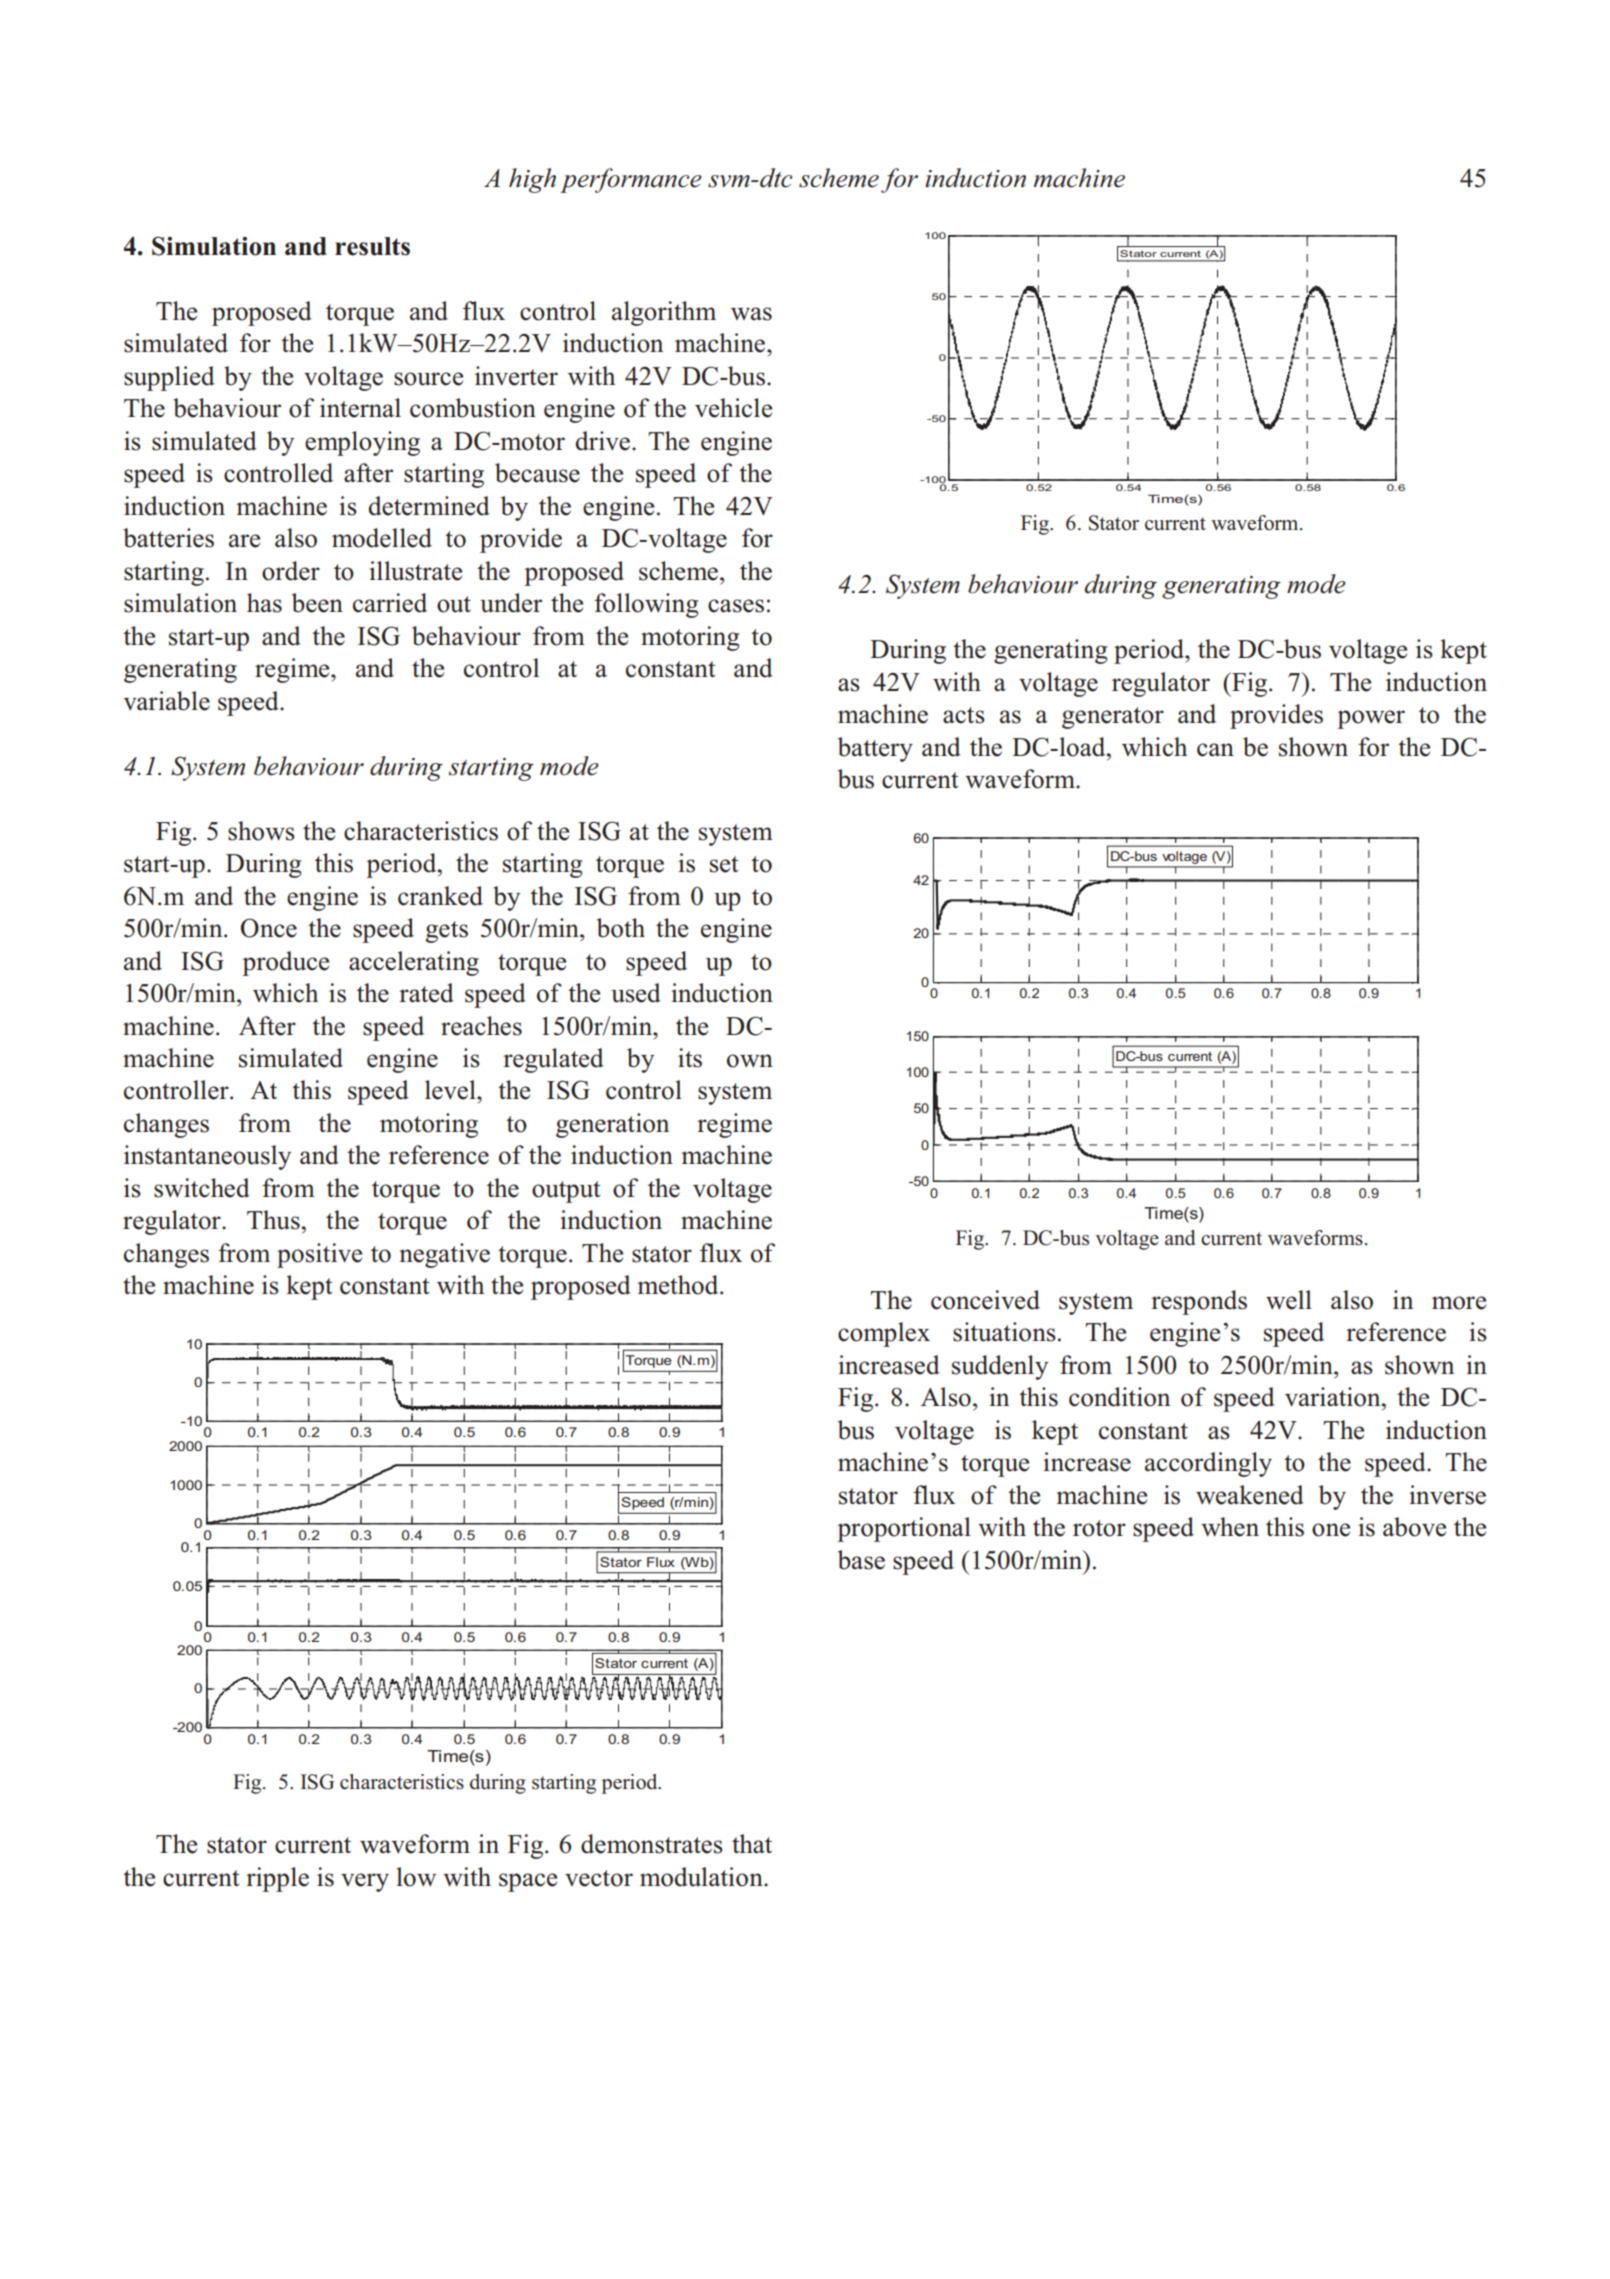 This page has width=1610, height=2279. What do you see at coordinates (1289, 1300) in the page?
I see `well` at bounding box center [1289, 1300].
